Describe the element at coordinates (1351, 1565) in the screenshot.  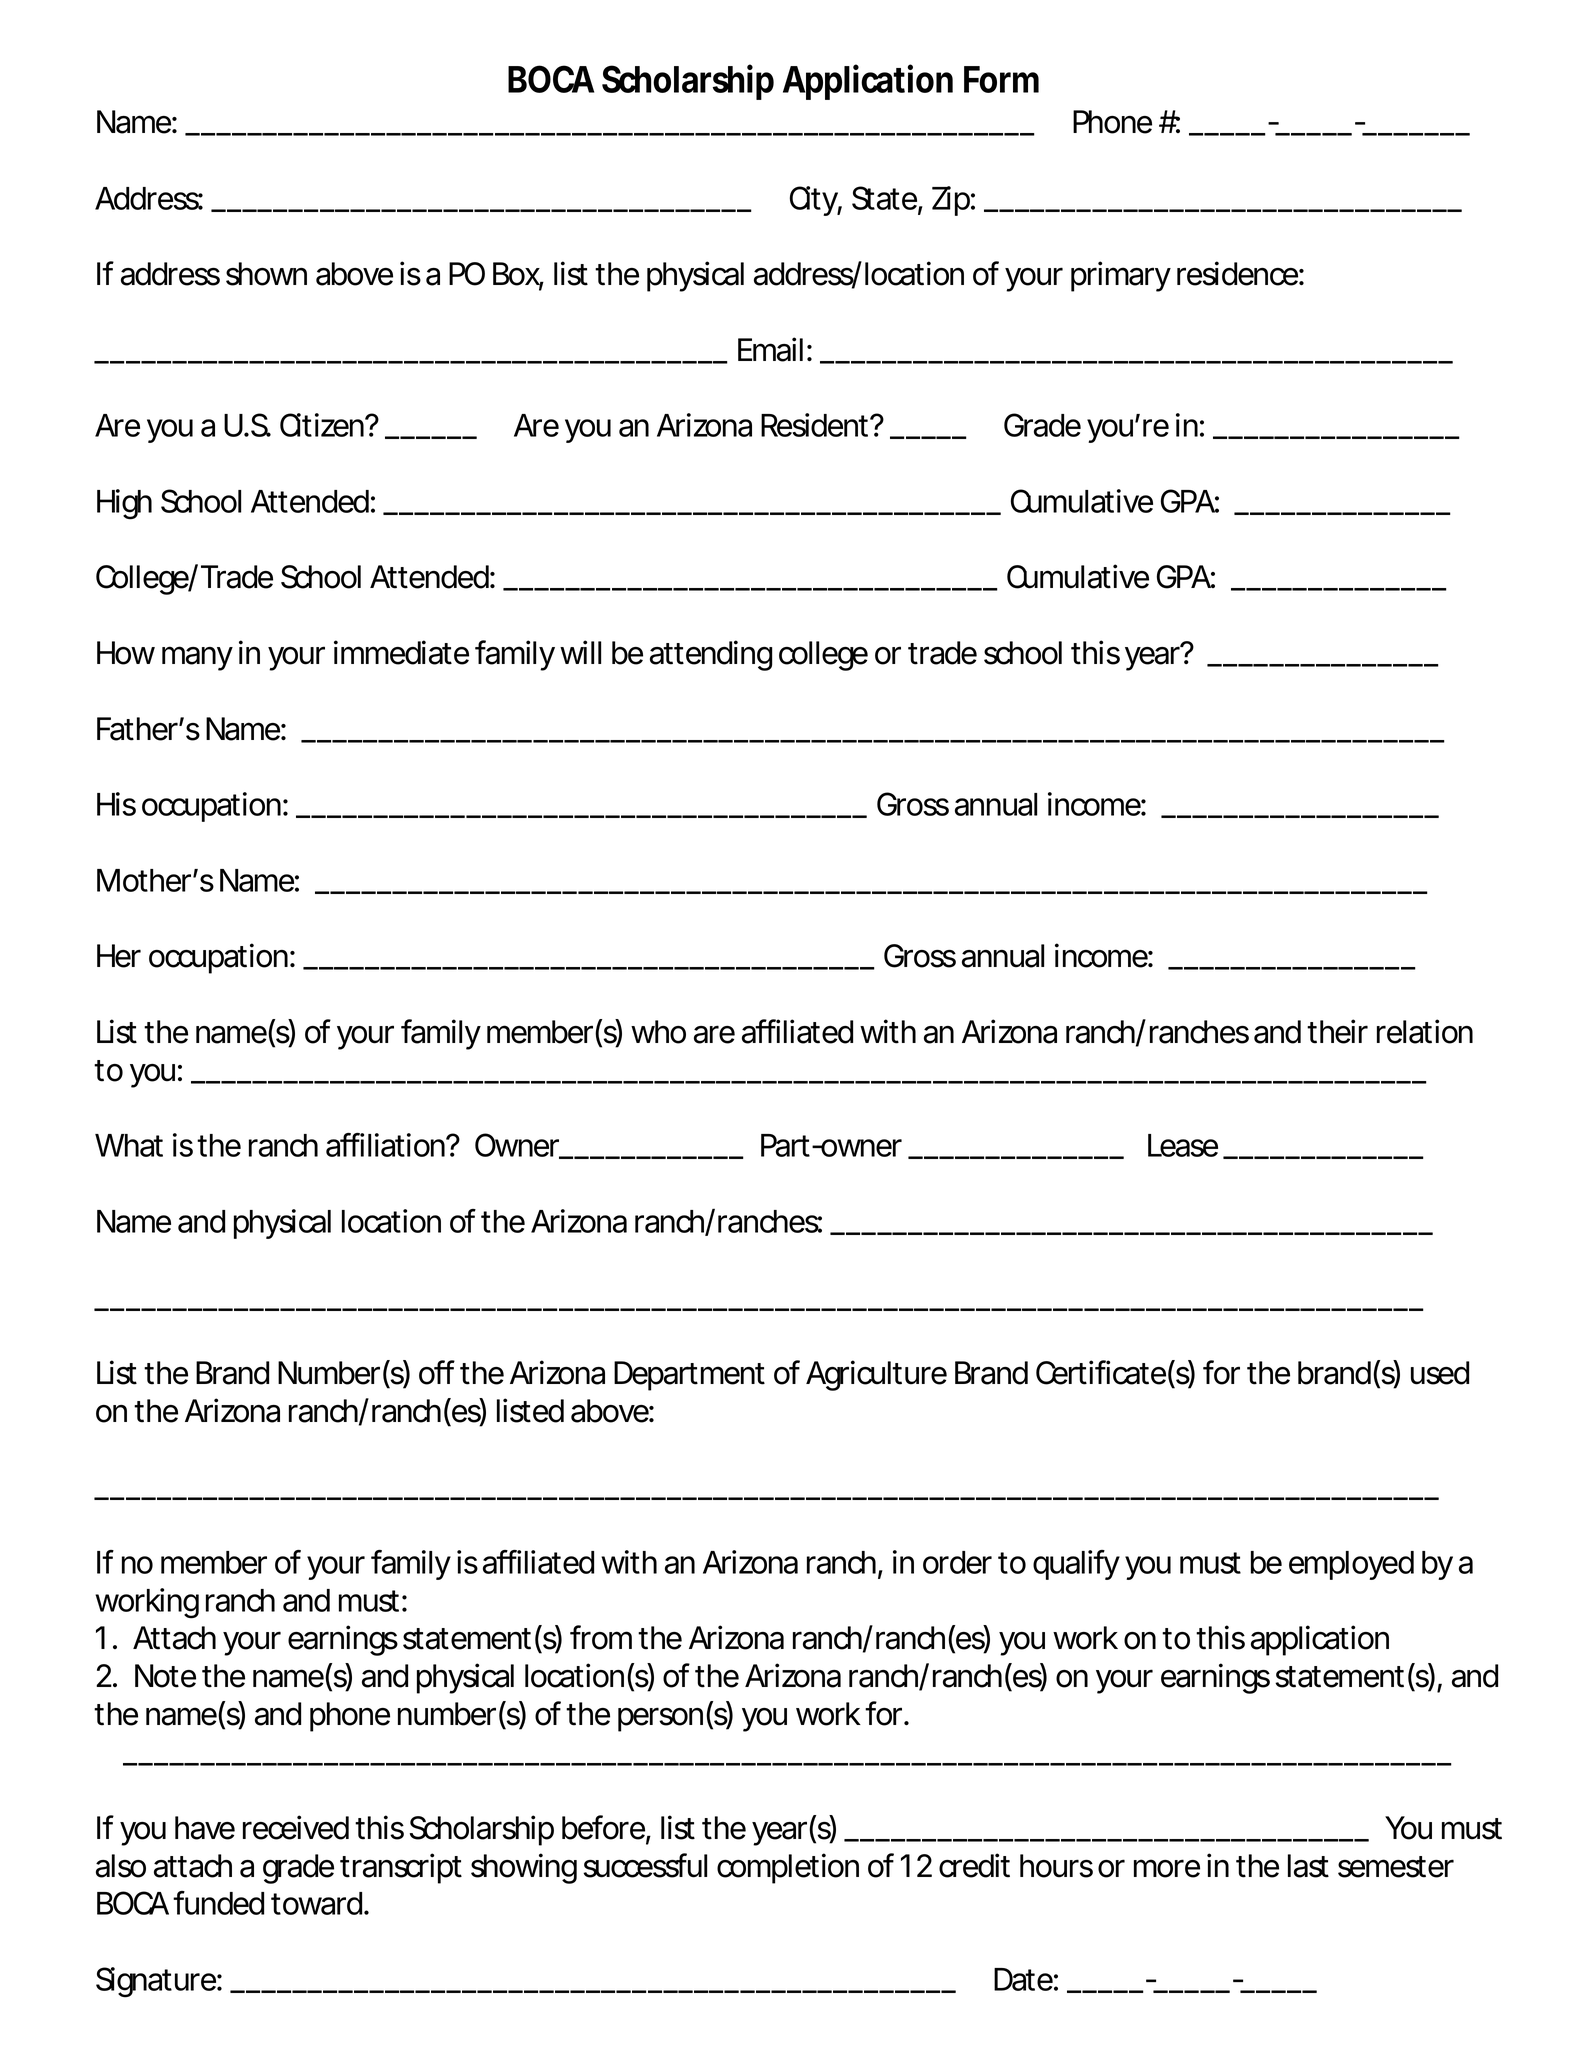
I see `employed` at that location.
